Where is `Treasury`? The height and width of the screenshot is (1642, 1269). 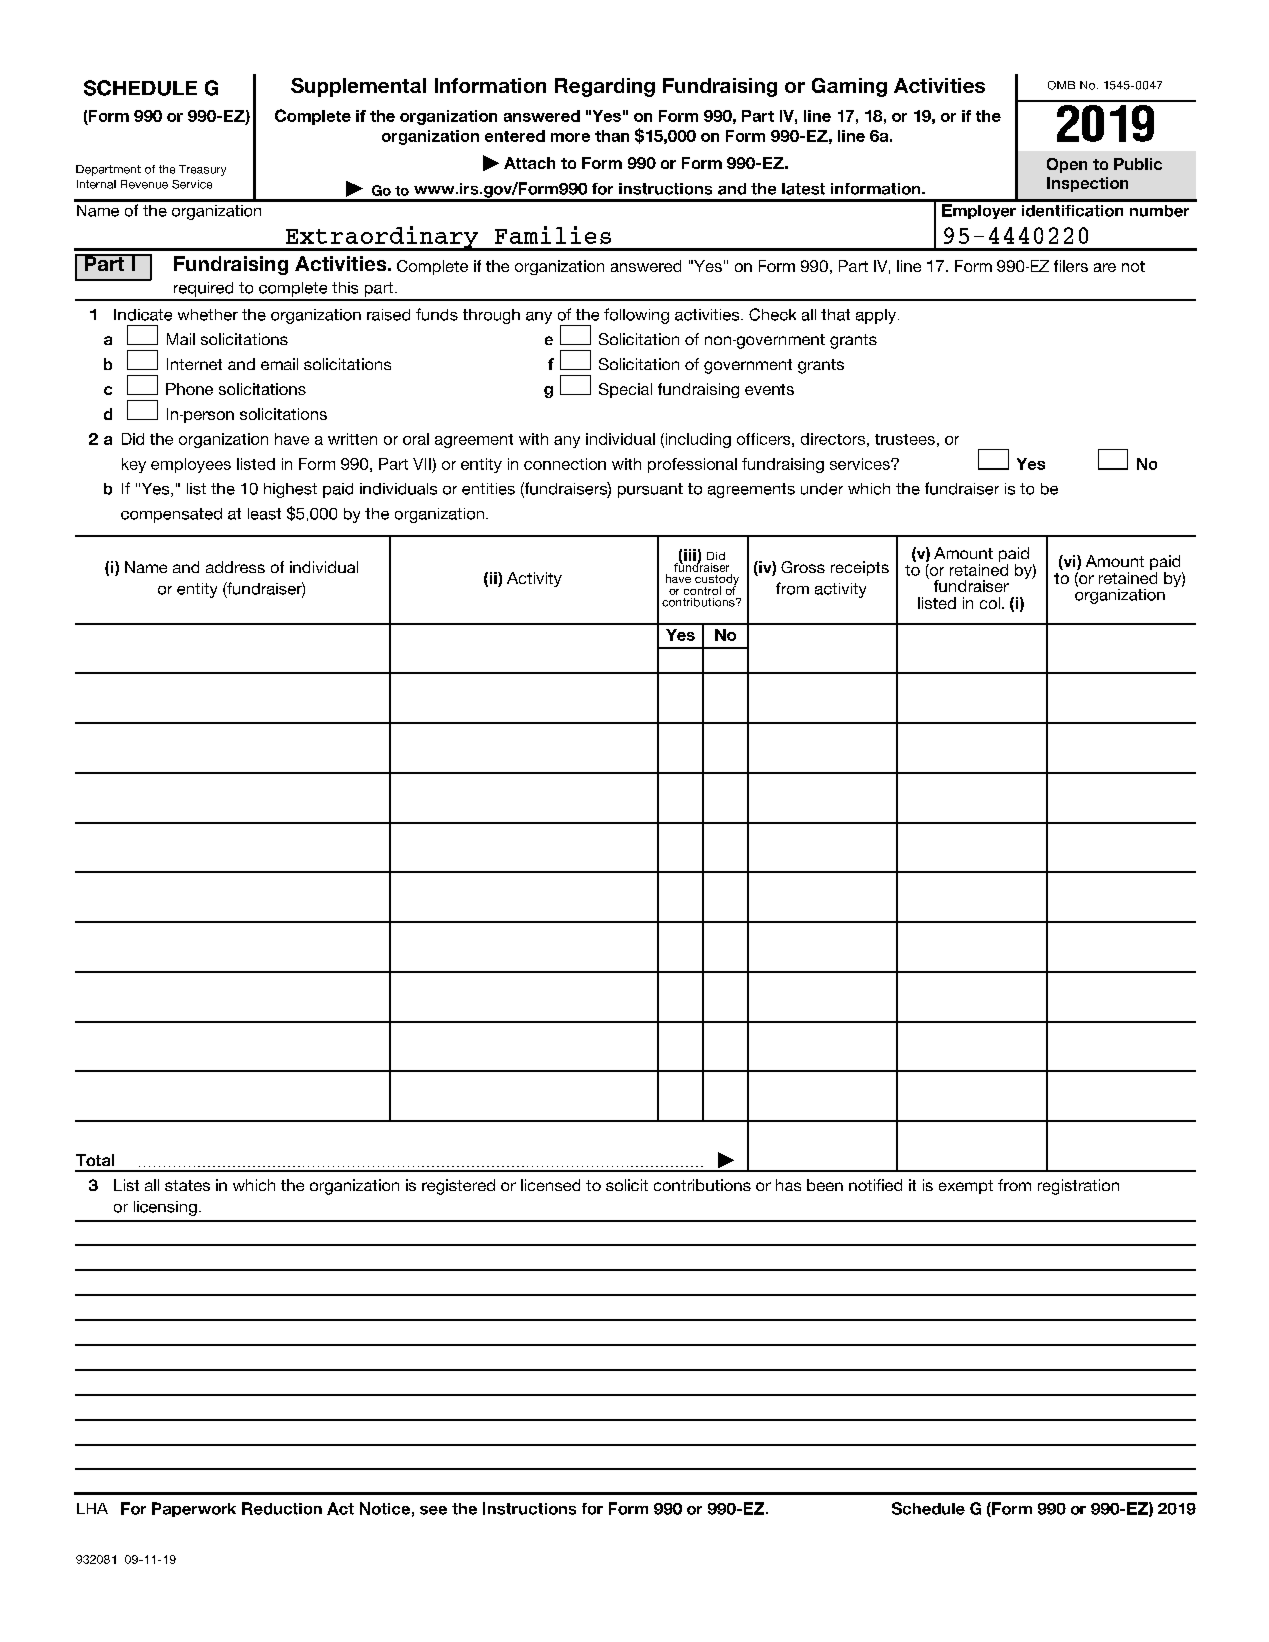
Treasury is located at coordinates (202, 170).
